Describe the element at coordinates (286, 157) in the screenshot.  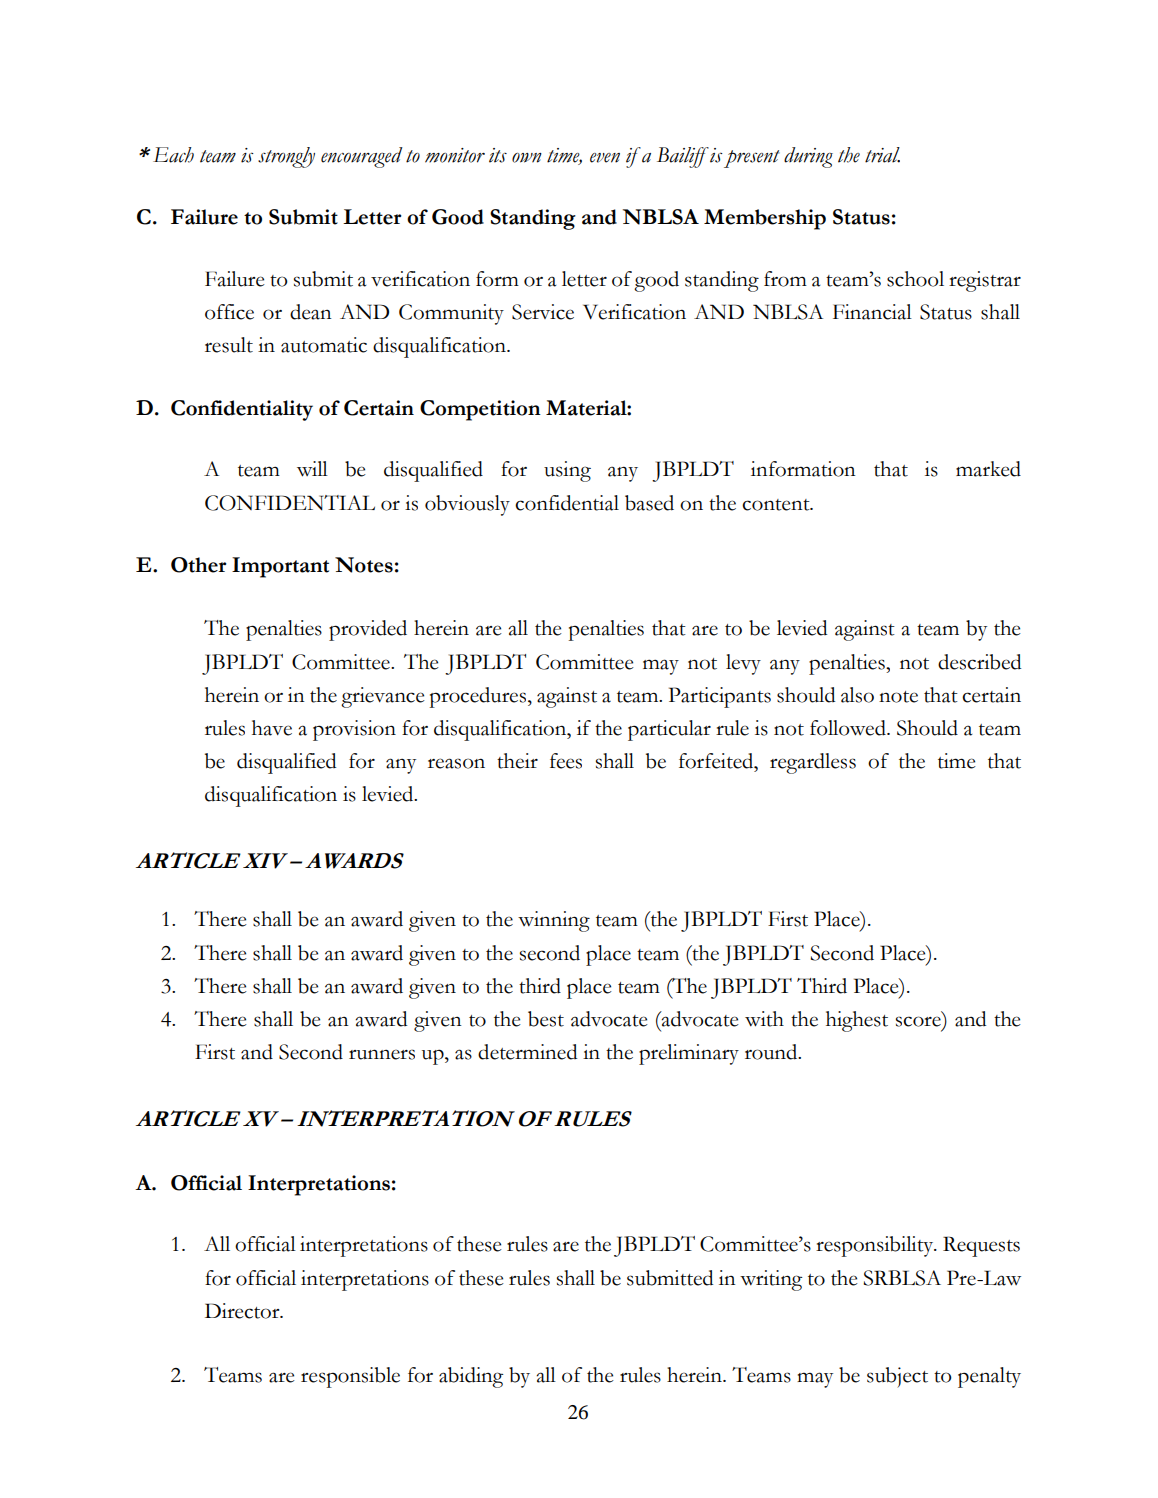
I see `strongly` at that location.
